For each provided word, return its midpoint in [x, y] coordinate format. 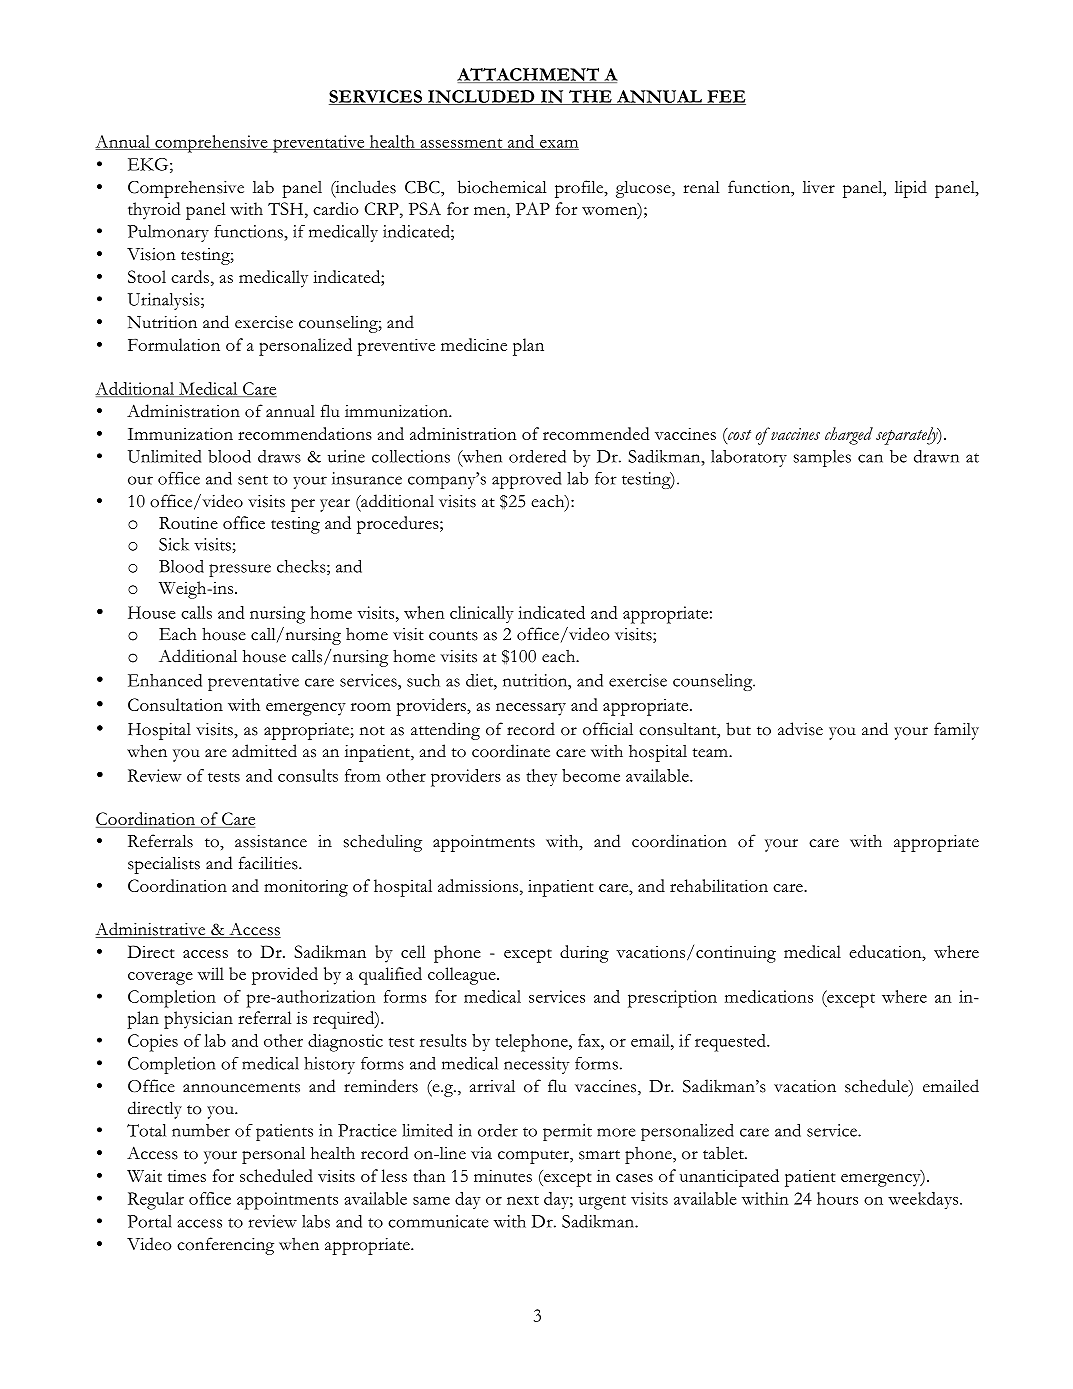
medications [769, 996]
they [541, 777]
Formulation [174, 344]
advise [800, 729]
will [211, 973]
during [584, 954]
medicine [474, 344]
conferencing [225, 1246]
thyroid [154, 211]
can [870, 458]
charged [849, 436]
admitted [264, 751]
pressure [240, 570]
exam [558, 144]
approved [526, 480]
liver [819, 187]
